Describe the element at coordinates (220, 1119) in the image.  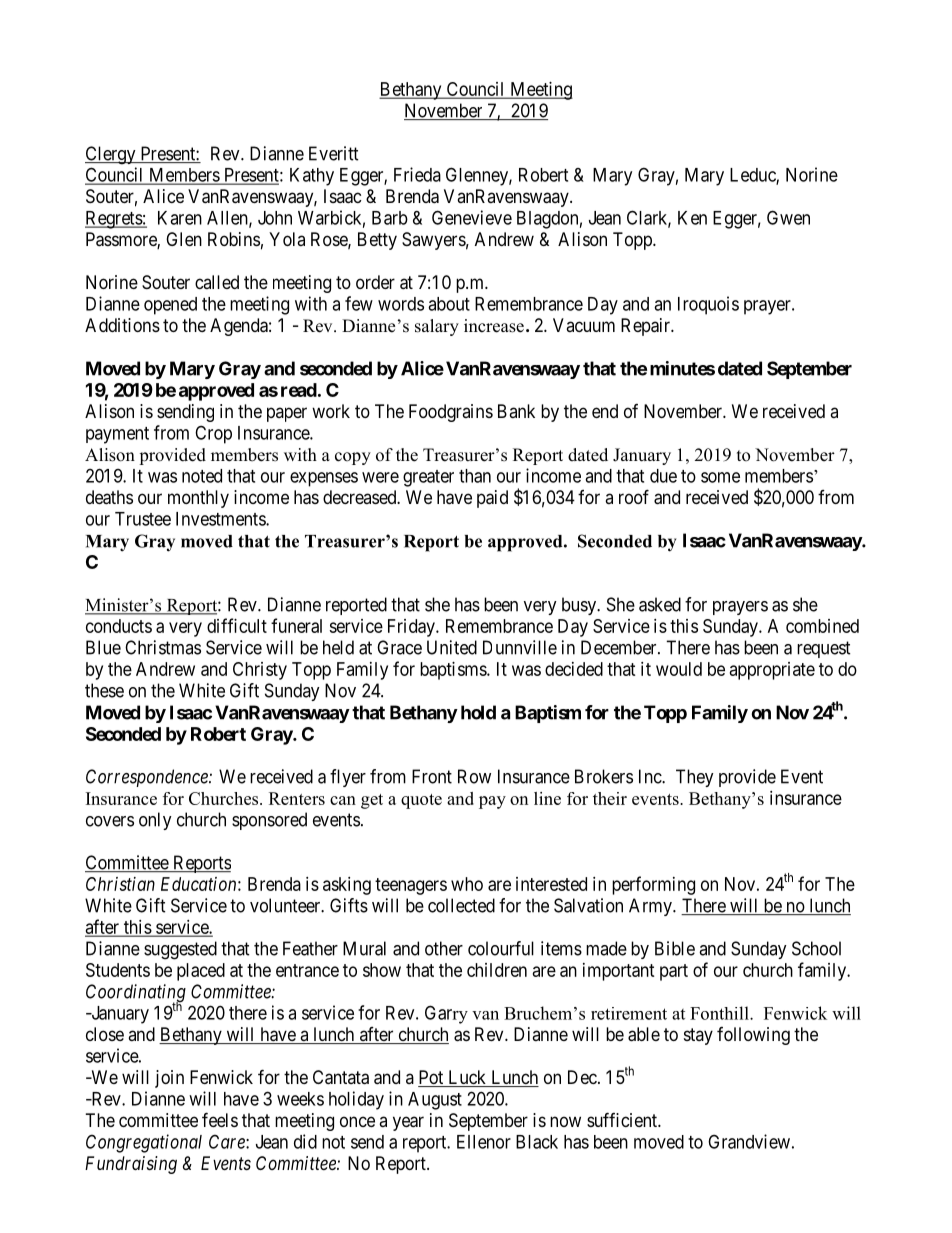
I see `feels` at that location.
